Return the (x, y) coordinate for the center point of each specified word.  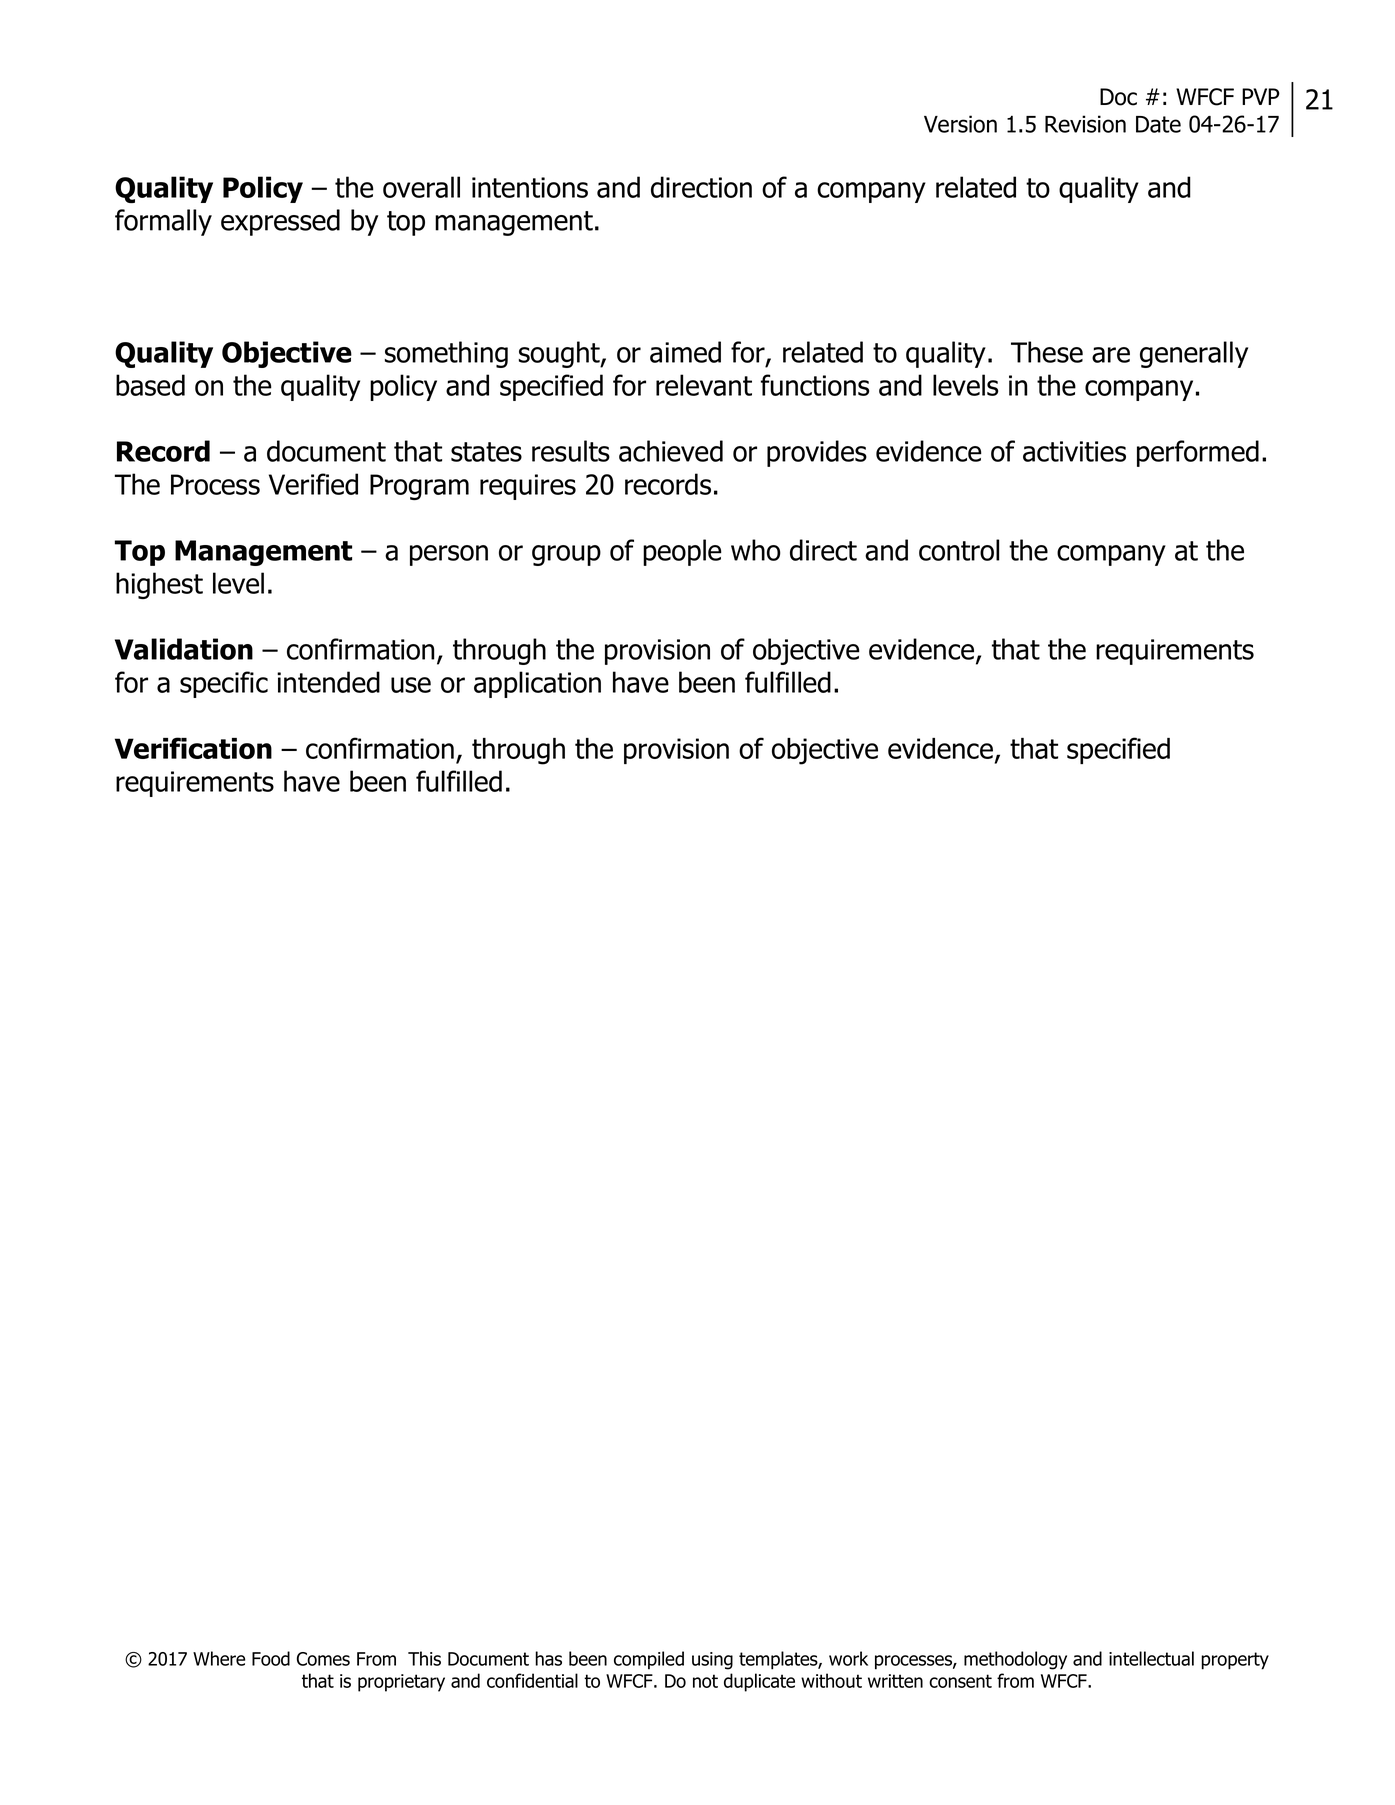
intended (328, 682)
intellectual (1151, 1658)
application (537, 684)
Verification (193, 748)
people (682, 552)
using (712, 1661)
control (959, 550)
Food (271, 1658)
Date (1158, 124)
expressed (280, 222)
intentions (530, 187)
